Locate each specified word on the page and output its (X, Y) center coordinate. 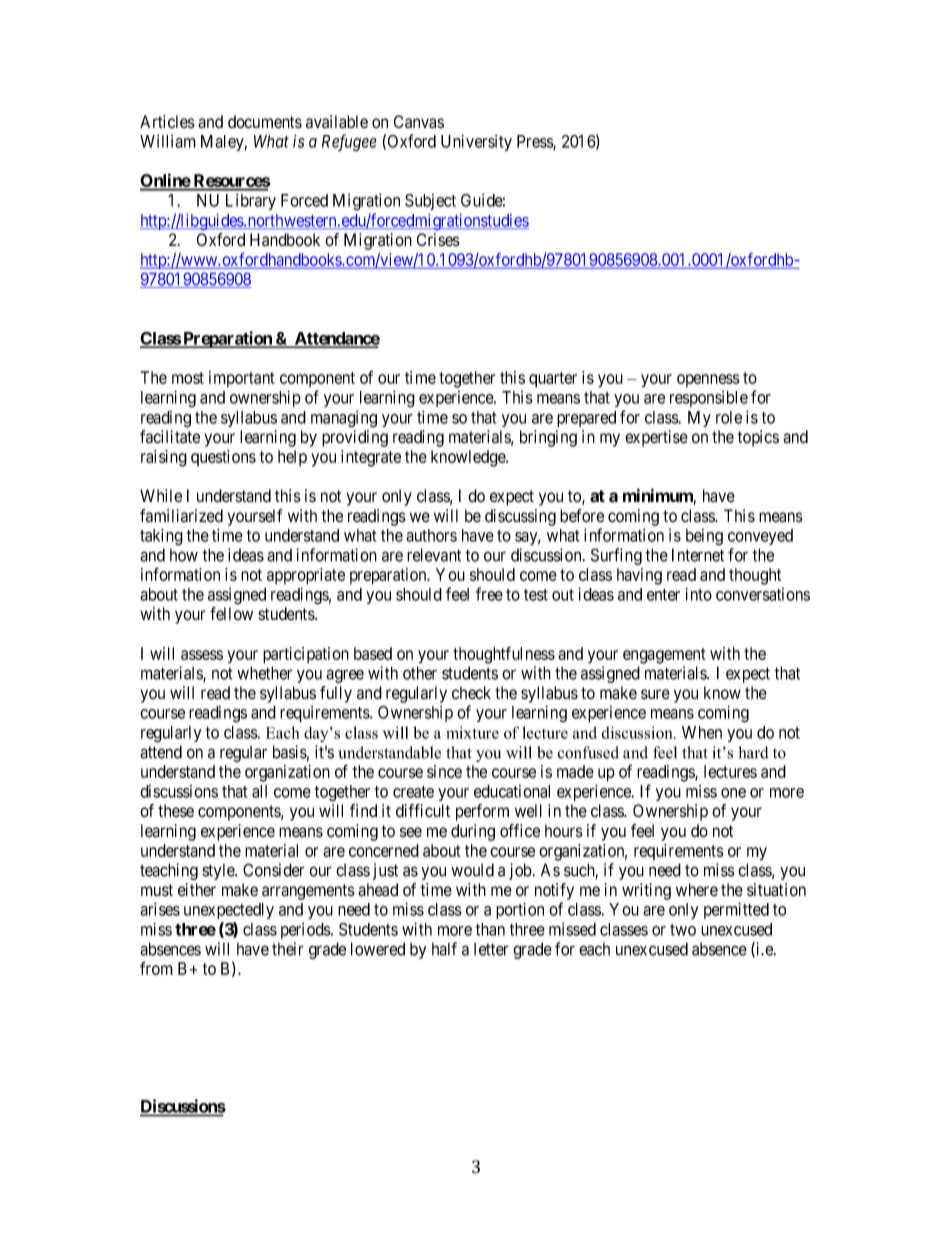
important (242, 379)
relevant (434, 555)
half (444, 949)
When (702, 732)
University (476, 142)
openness (708, 380)
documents (265, 122)
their (288, 949)
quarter (553, 380)
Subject (430, 202)
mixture (472, 732)
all (259, 791)
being (704, 537)
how (184, 555)
